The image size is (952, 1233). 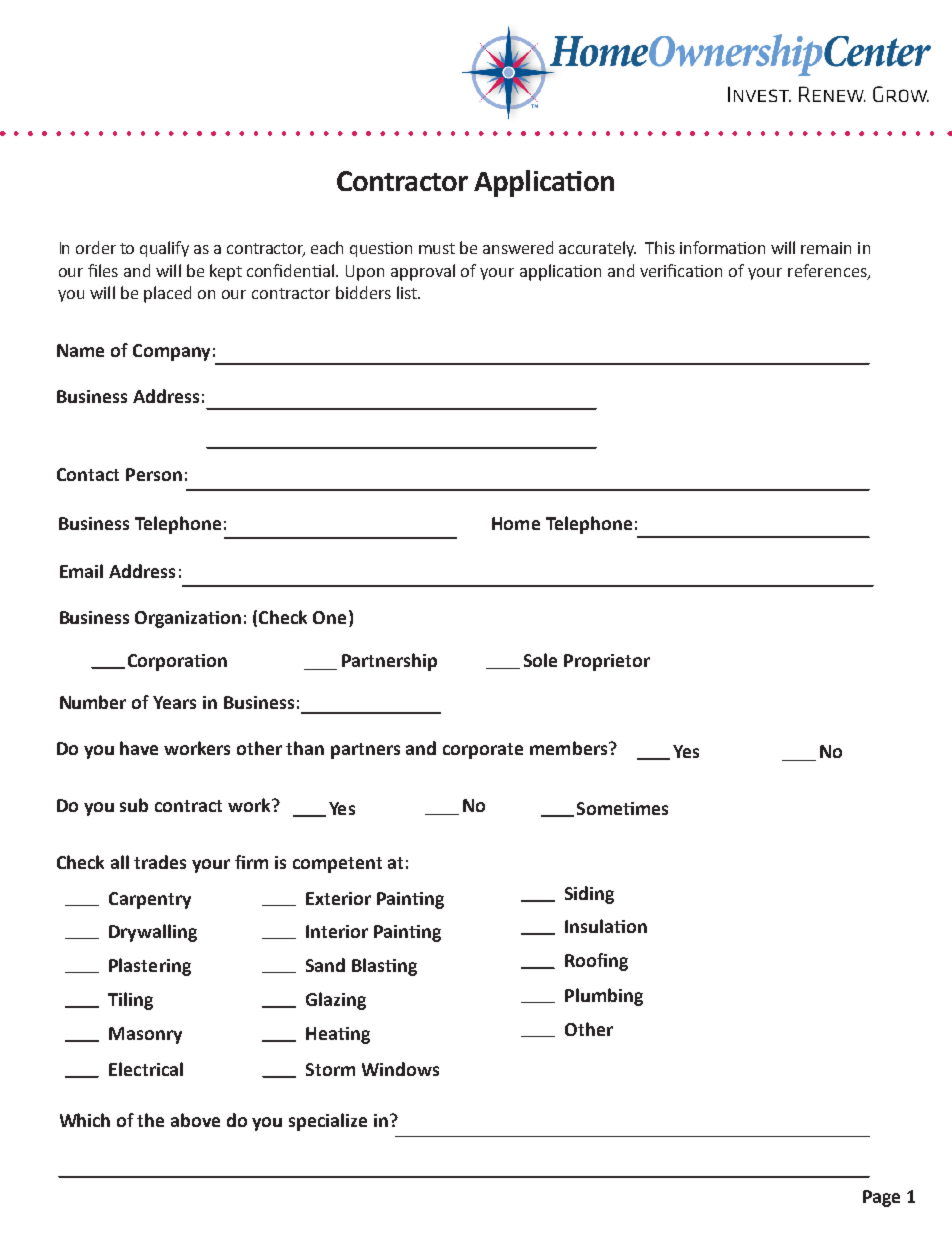 What do you see at coordinates (607, 662) in the image?
I see `Proprietor` at bounding box center [607, 662].
